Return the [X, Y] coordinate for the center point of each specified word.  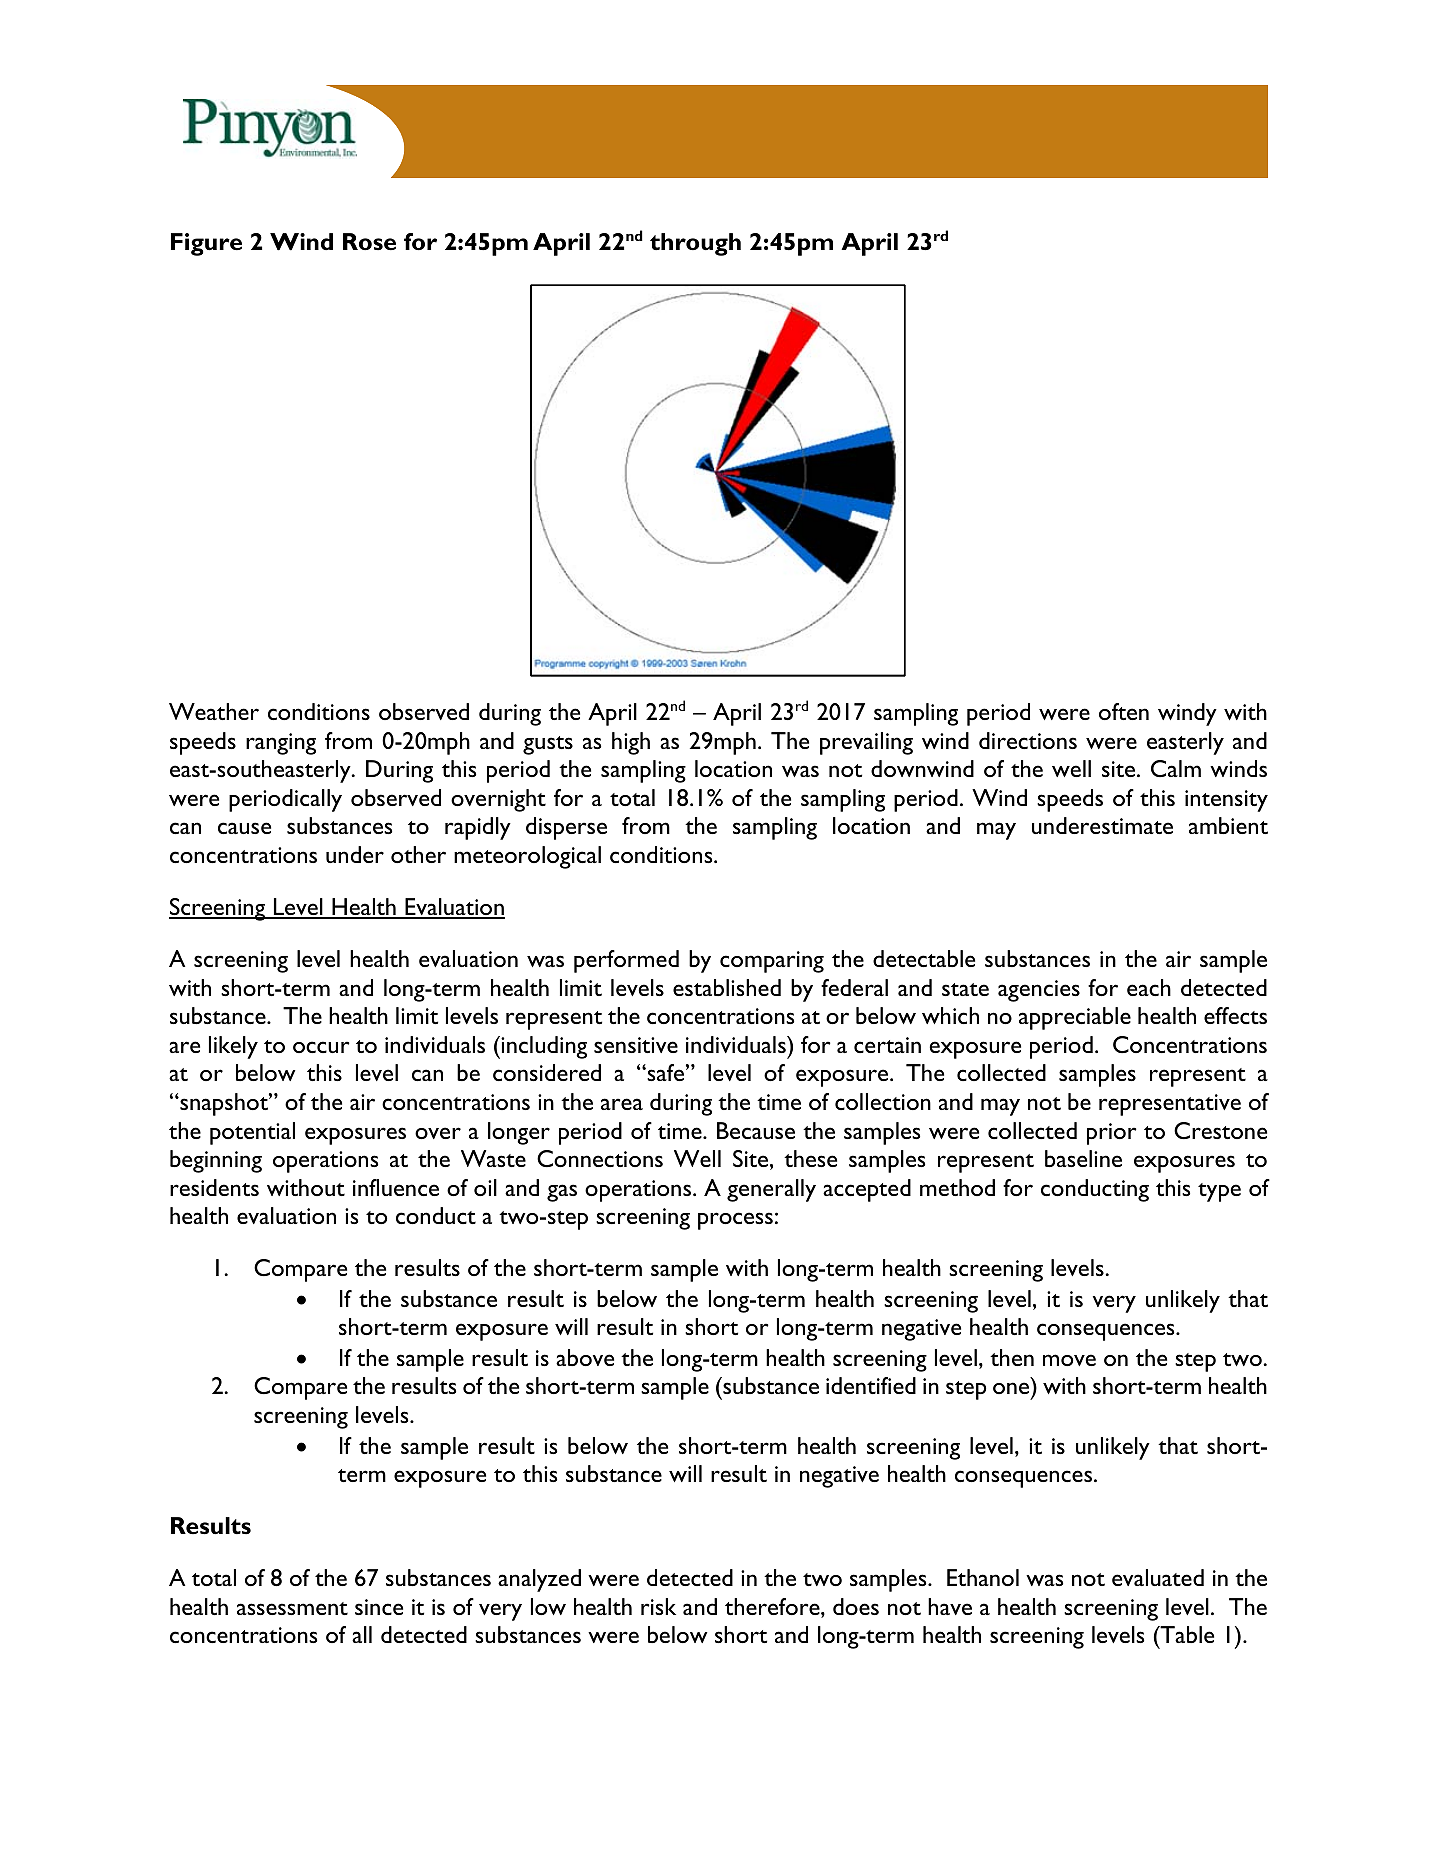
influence [396, 1187]
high [631, 743]
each [1149, 987]
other [418, 854]
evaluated [1158, 1577]
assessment [292, 1608]
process [735, 1221]
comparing [772, 962]
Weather [214, 711]
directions [1028, 740]
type [1219, 1192]
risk [658, 1606]
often [1124, 711]
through [695, 244]
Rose [369, 242]
